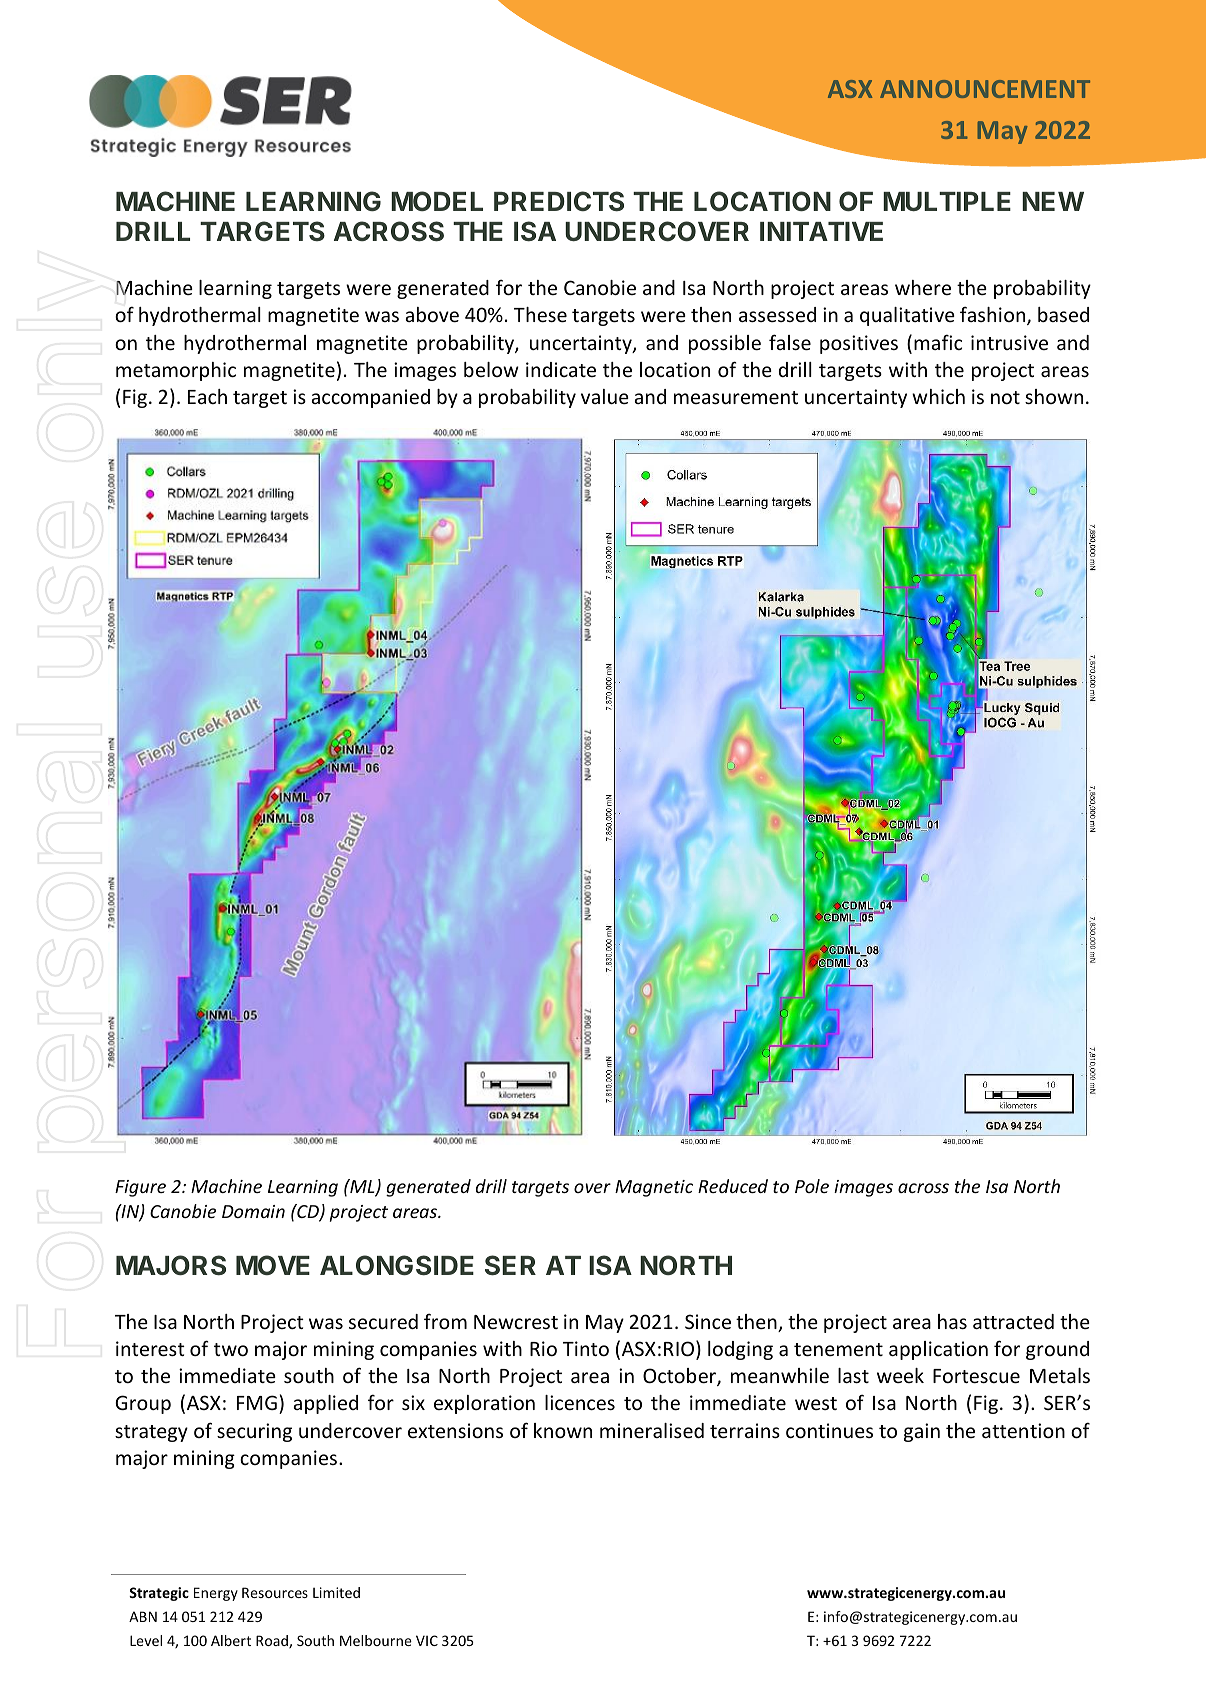 This screenshot has height=1707, width=1206. Describe the element at coordinates (605, 396) in the screenshot. I see `value` at that location.
